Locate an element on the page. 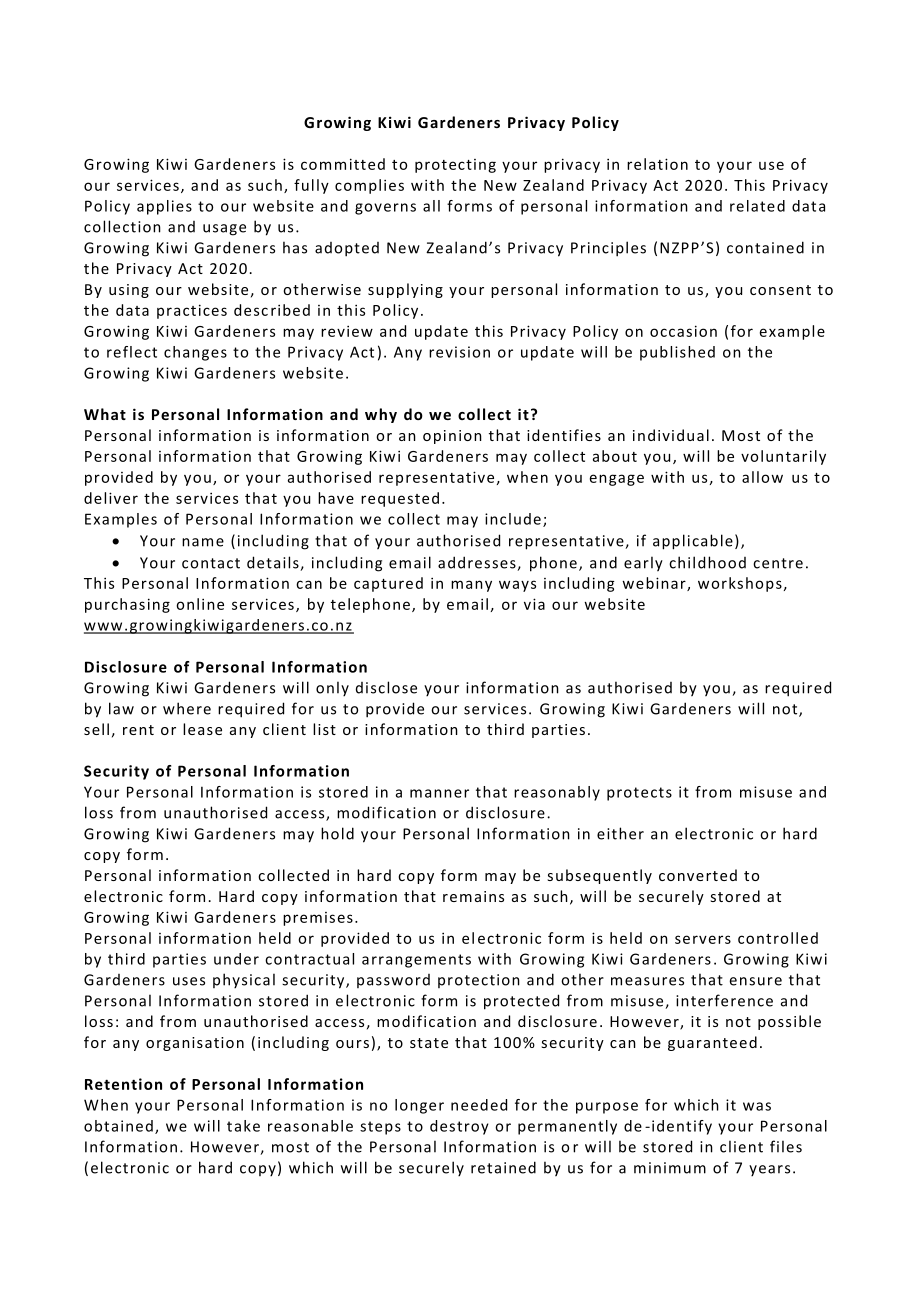 This page has width=924, height=1308. requested is located at coordinates (400, 499).
